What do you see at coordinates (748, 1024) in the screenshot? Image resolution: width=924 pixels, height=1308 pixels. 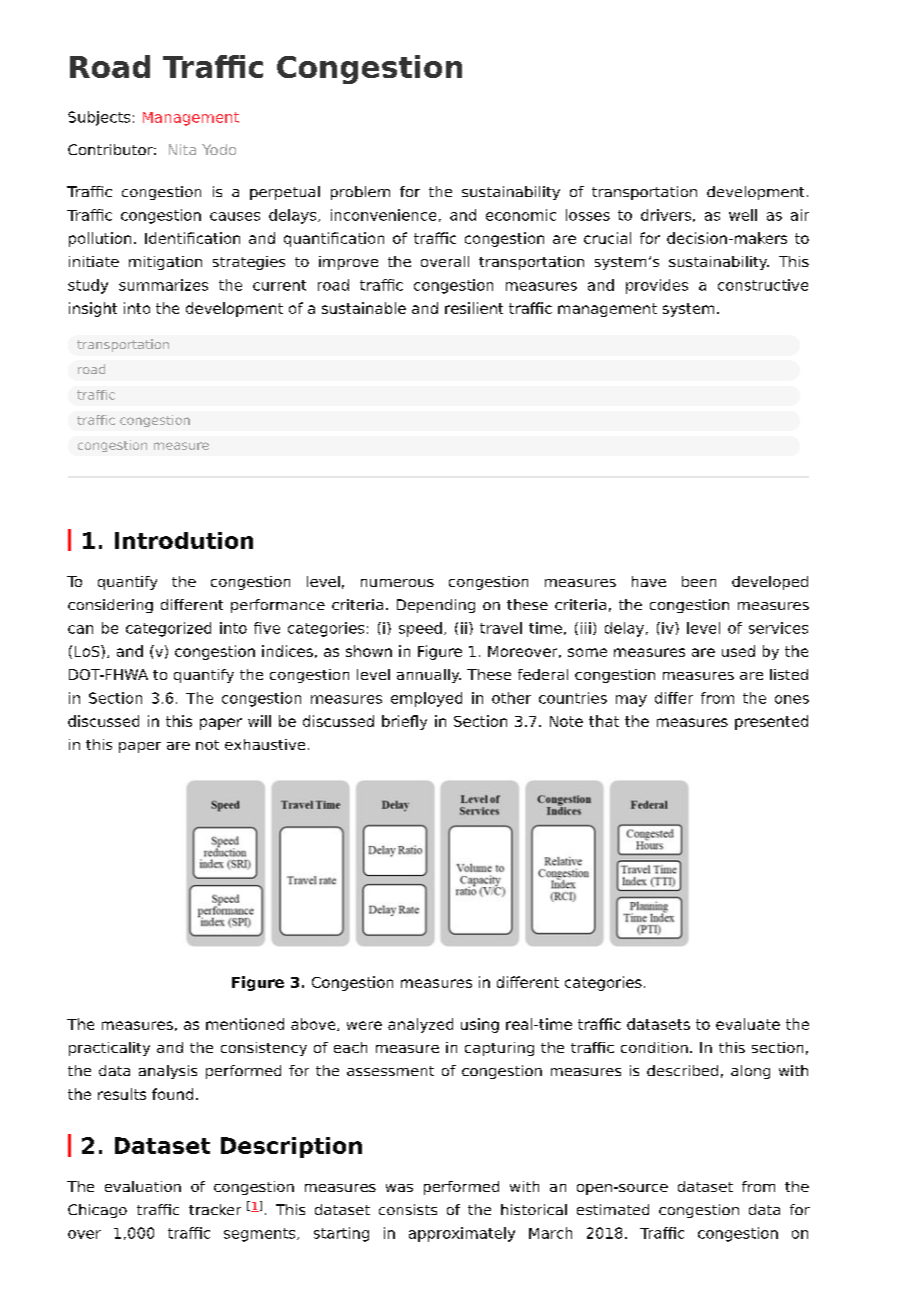 I see `evaluate` at bounding box center [748, 1024].
